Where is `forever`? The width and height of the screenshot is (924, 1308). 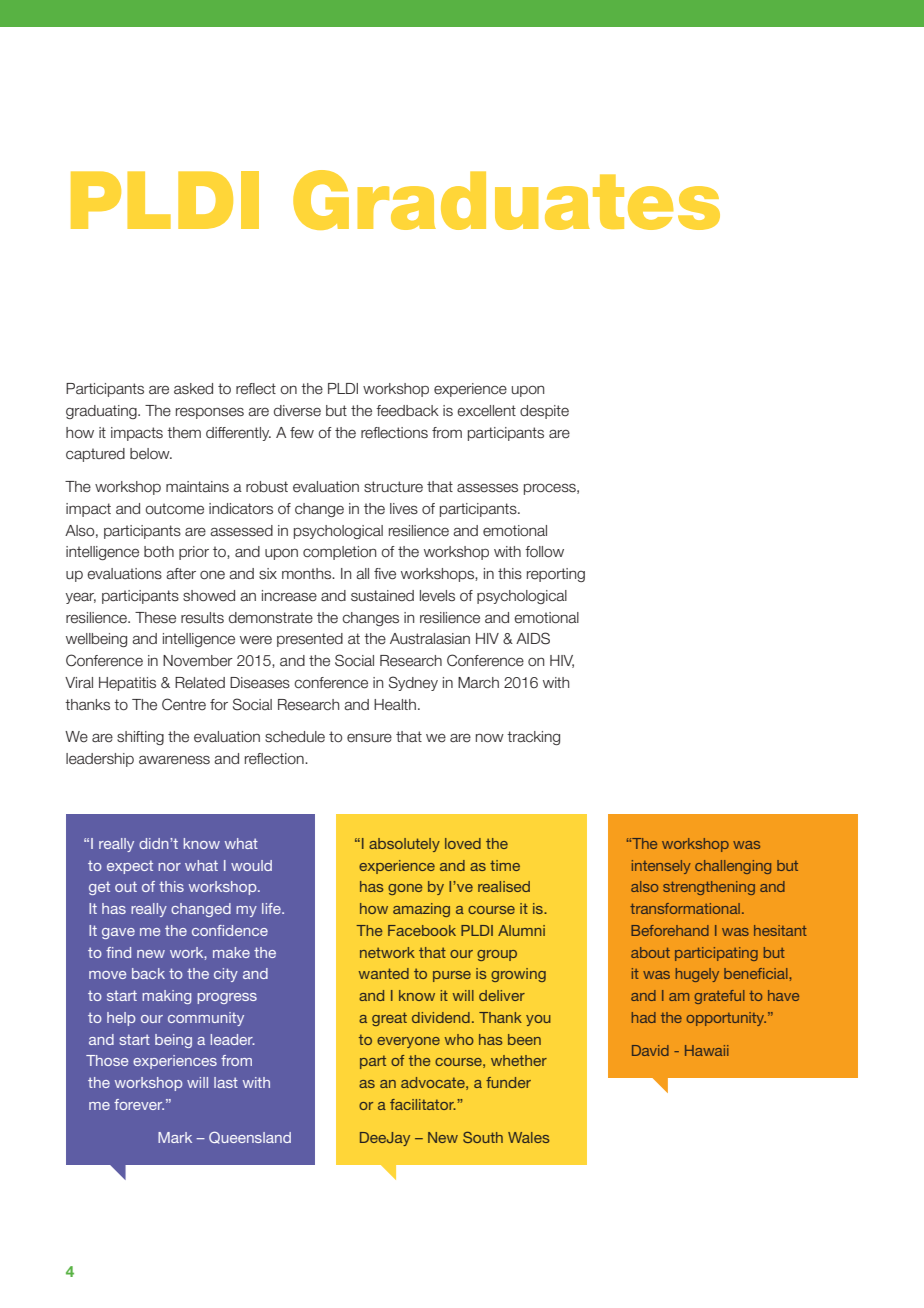
forever is located at coordinates (139, 1104).
